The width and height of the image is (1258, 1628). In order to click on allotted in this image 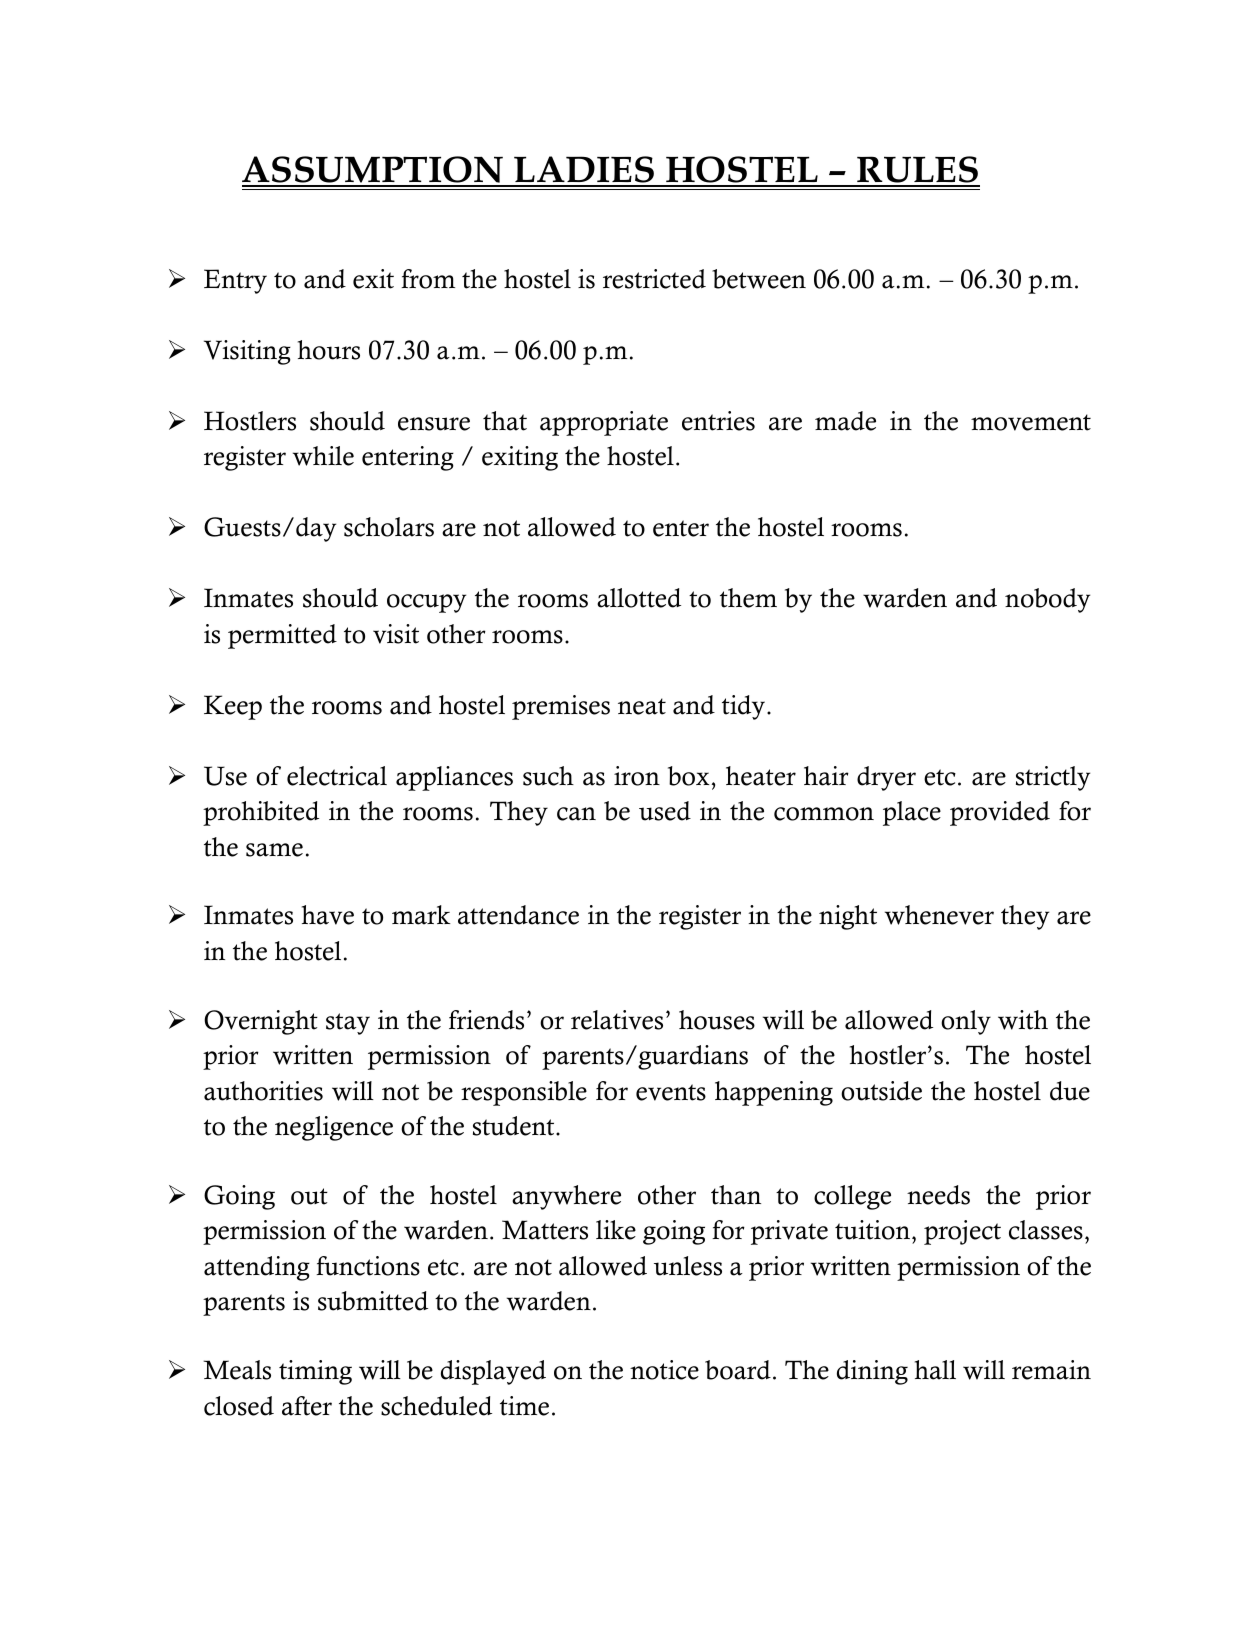, I will do `click(639, 598)`.
